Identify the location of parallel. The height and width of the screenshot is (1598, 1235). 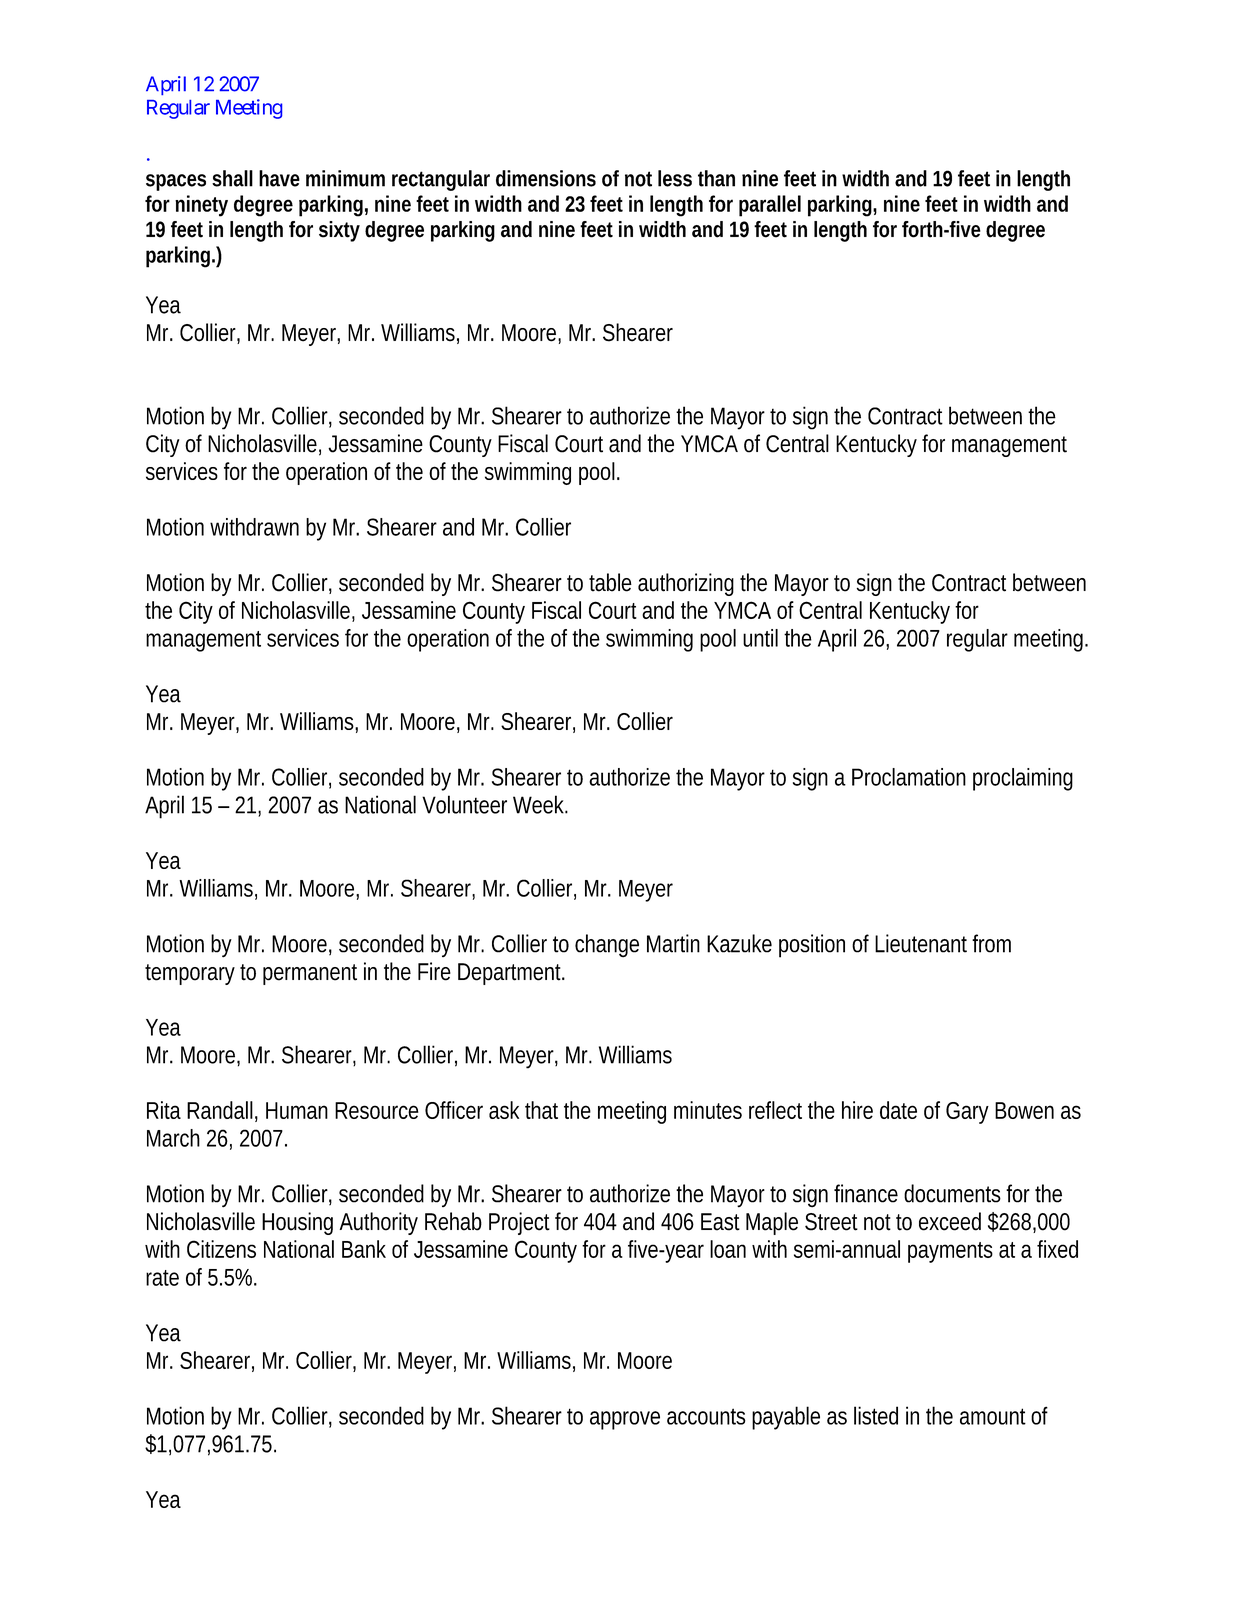
(770, 206).
